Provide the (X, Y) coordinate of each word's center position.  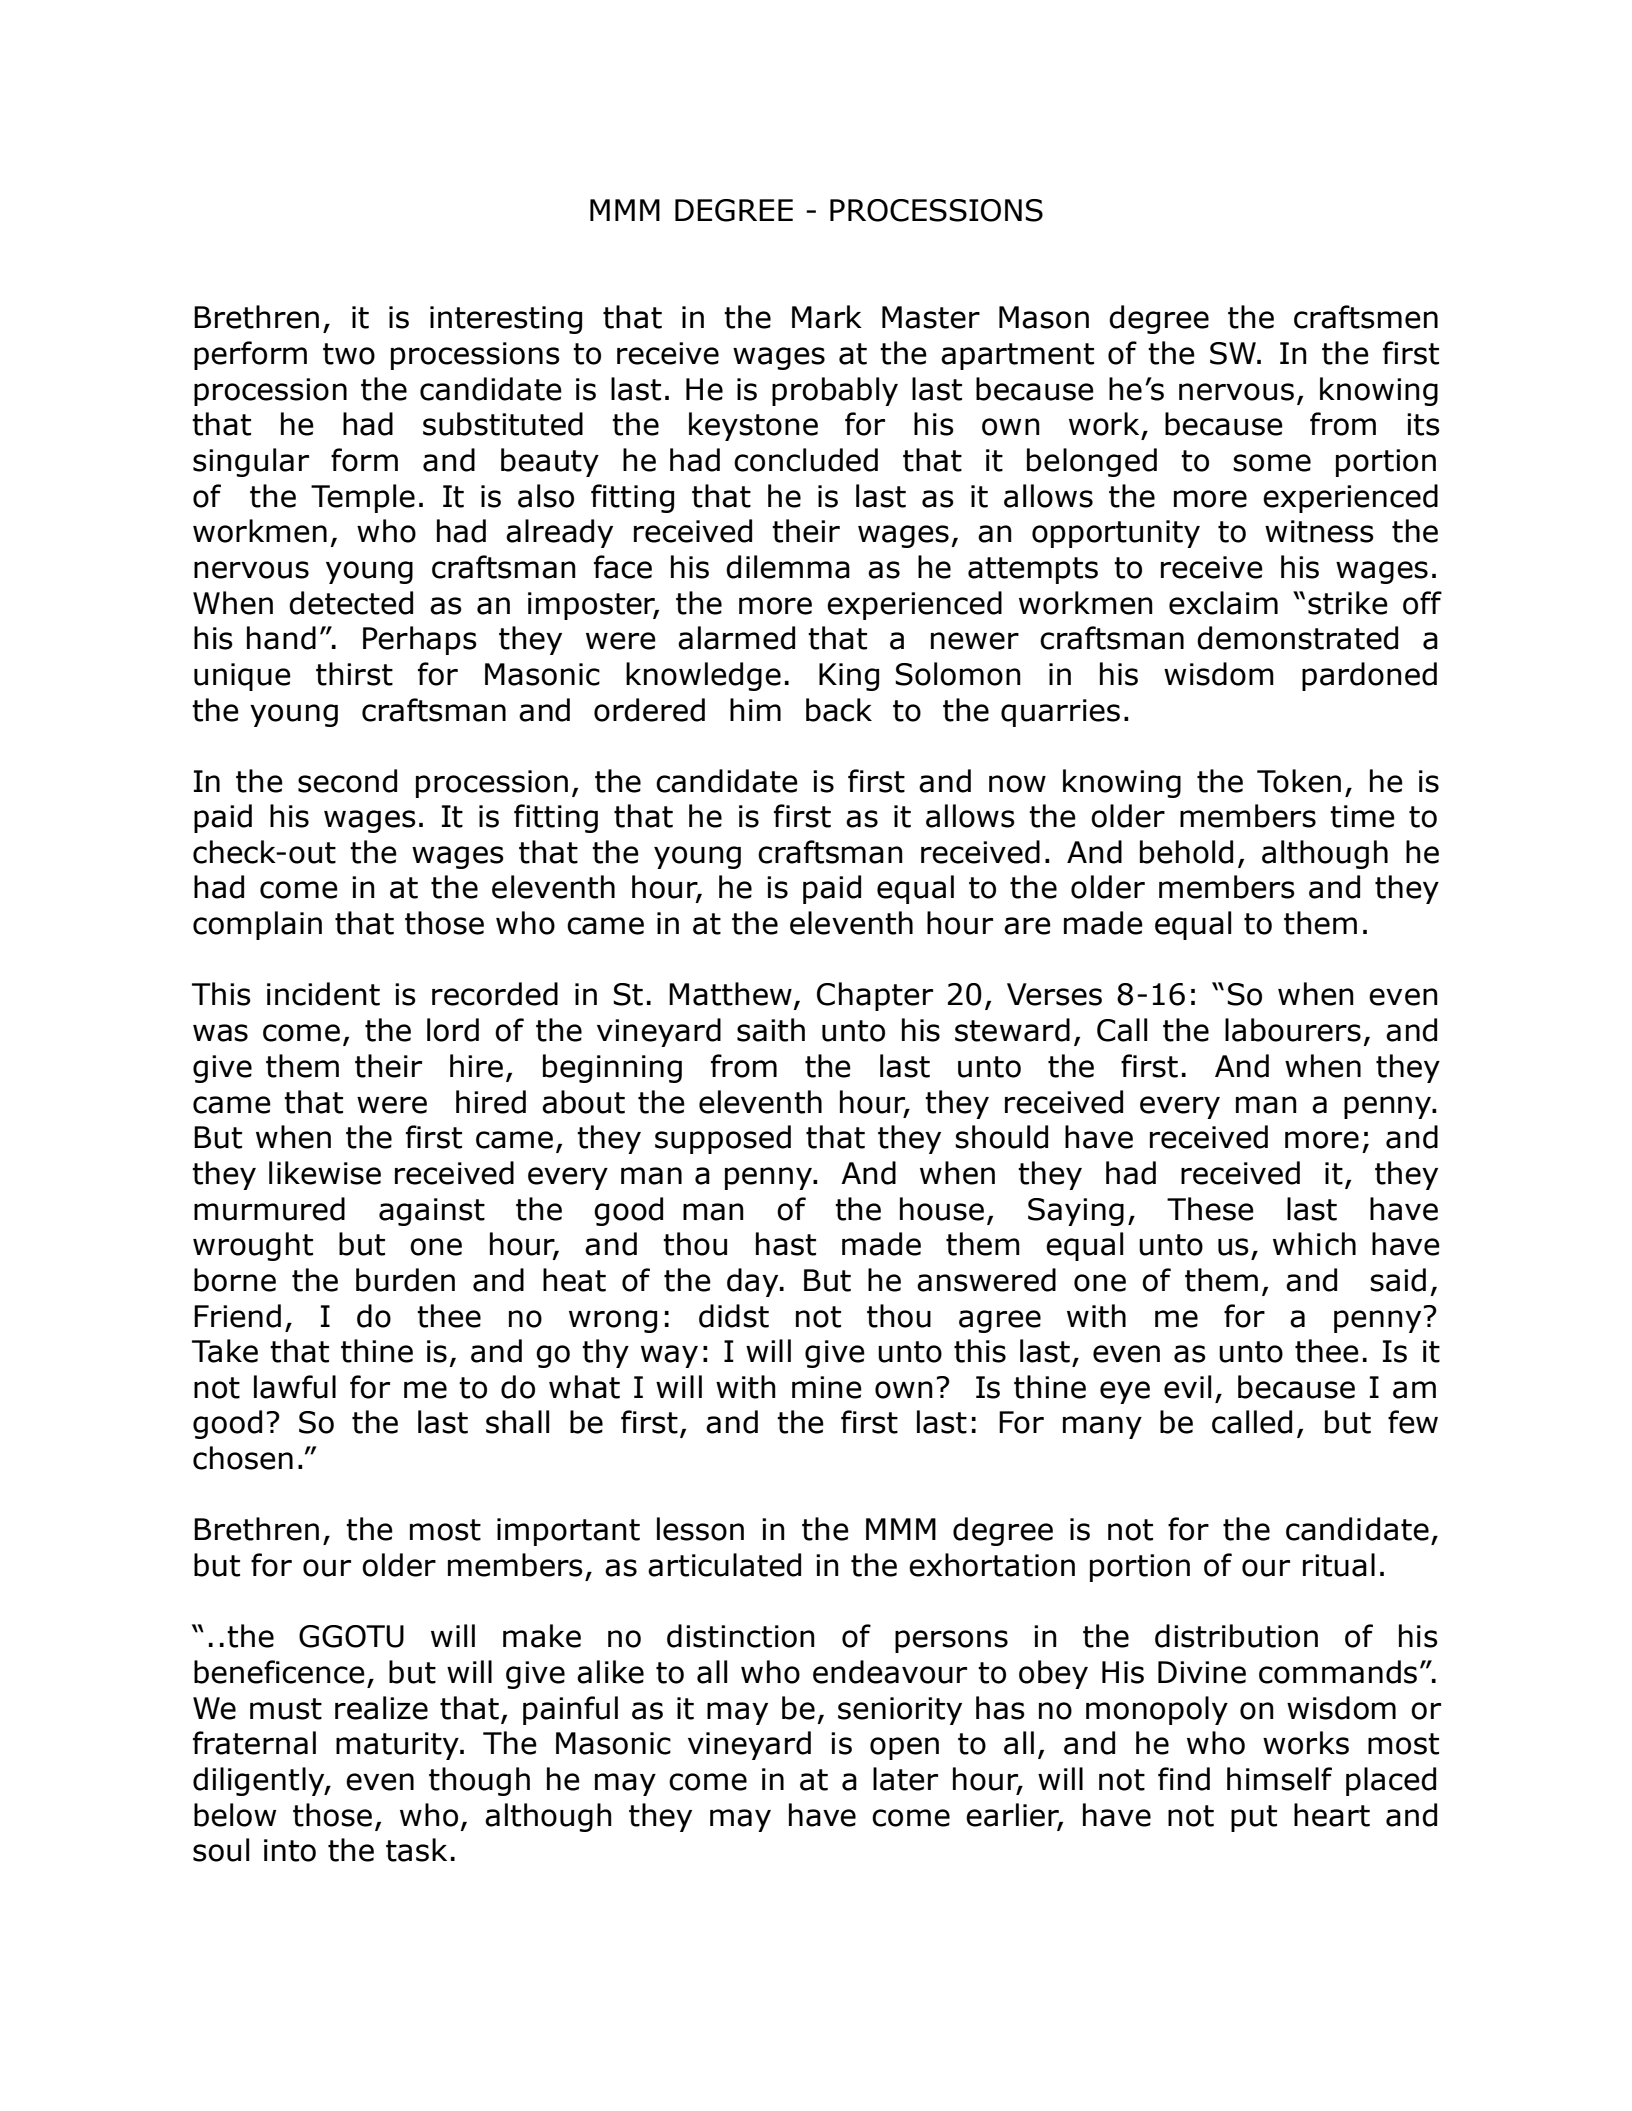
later (905, 1779)
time (1362, 816)
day (754, 1282)
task (416, 1850)
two (349, 354)
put (1254, 1818)
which (1314, 1244)
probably (835, 391)
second (347, 781)
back (839, 710)
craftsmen (1366, 317)
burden (405, 1280)
